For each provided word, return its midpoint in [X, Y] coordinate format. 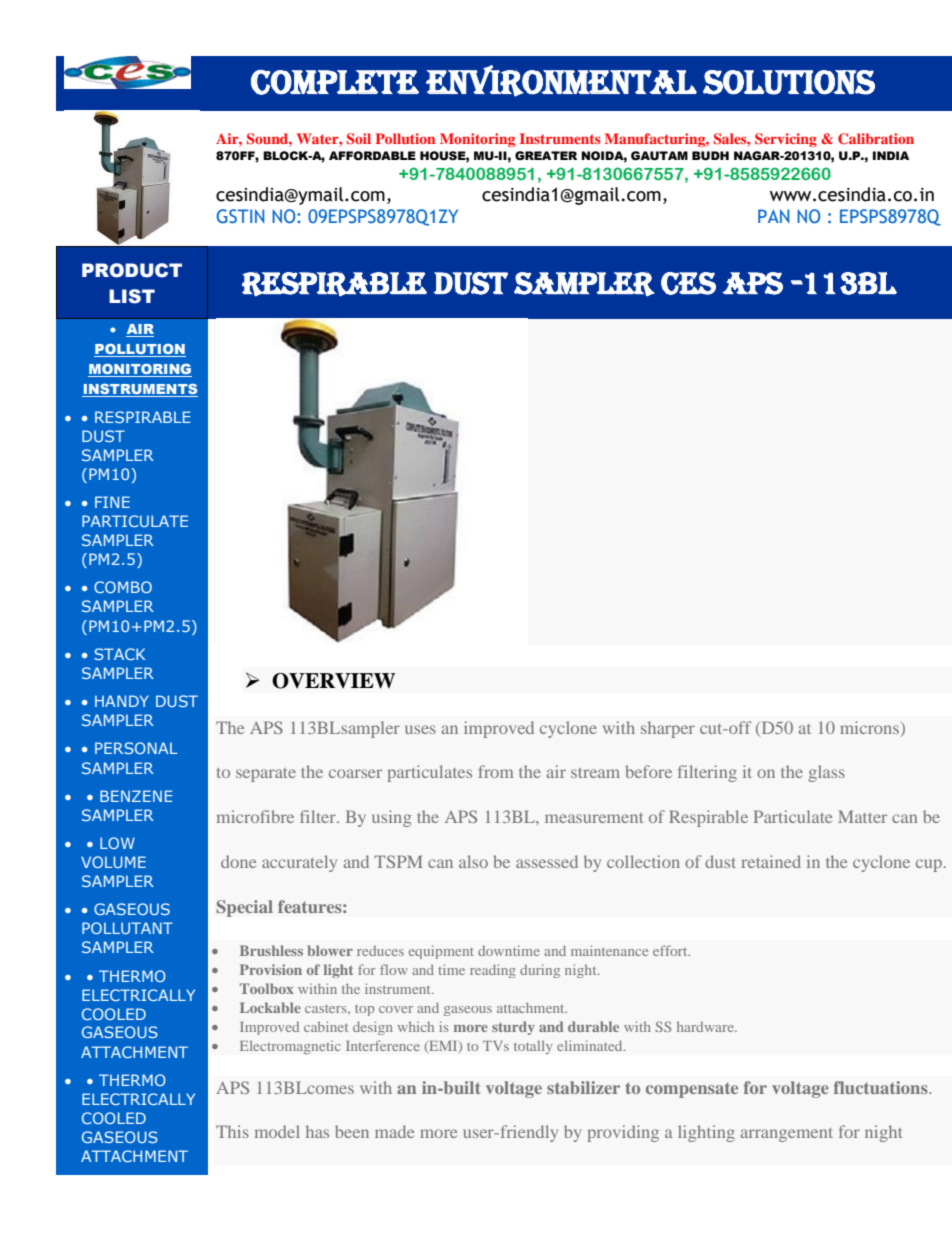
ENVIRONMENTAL [561, 81]
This [232, 1131]
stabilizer [583, 1087]
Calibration [876, 138]
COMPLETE [335, 82]
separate [266, 775]
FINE [112, 502]
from [495, 771]
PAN [773, 216]
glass [826, 773]
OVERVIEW [333, 681]
